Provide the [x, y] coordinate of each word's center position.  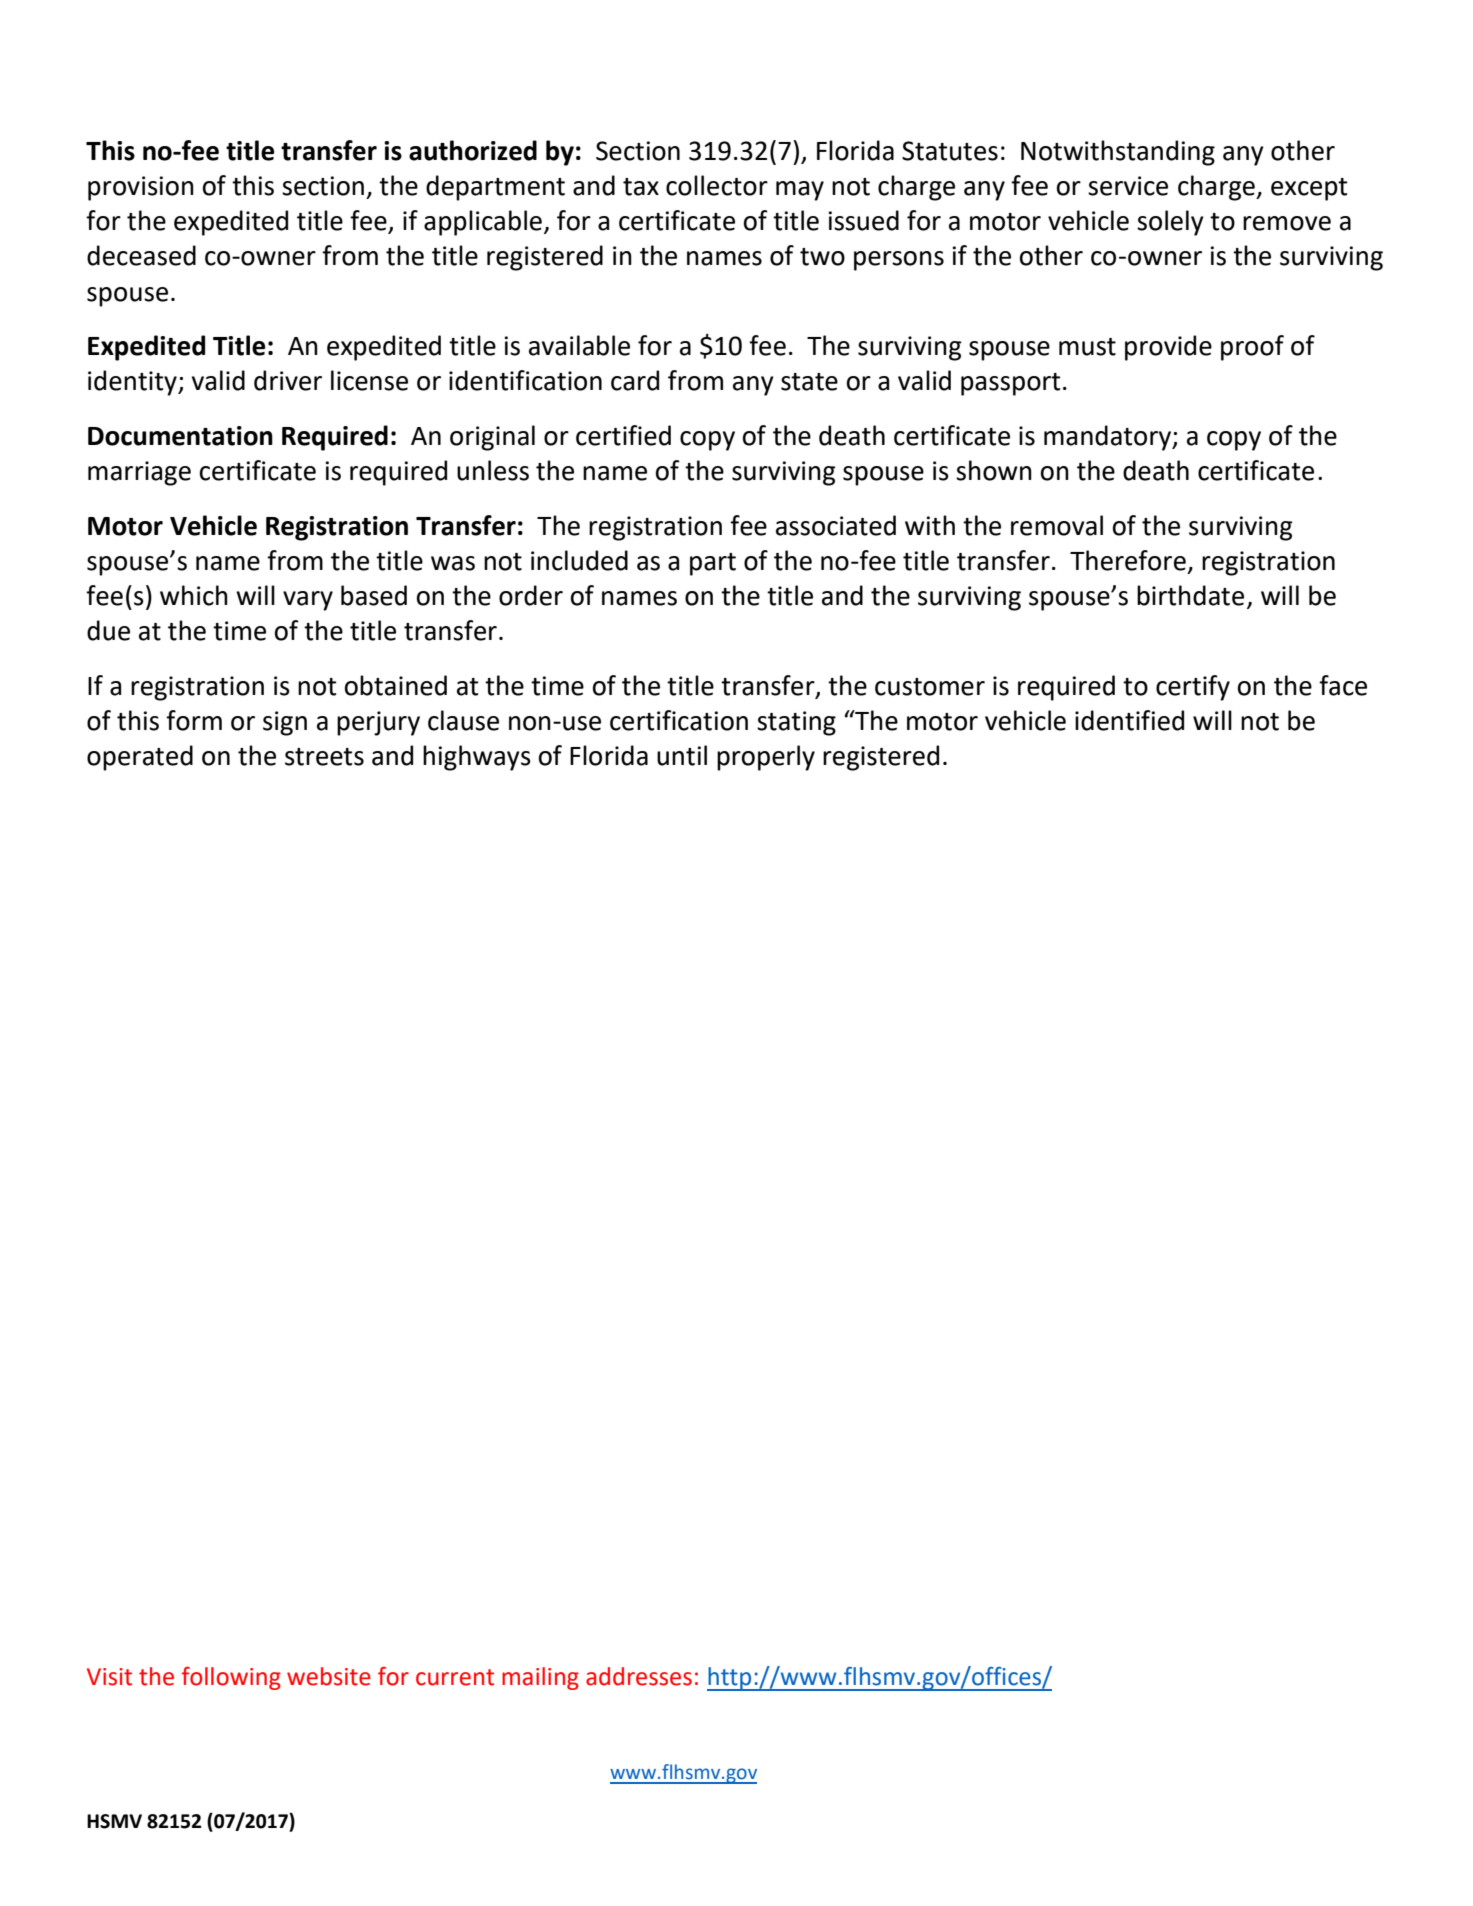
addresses [639, 1676]
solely [1170, 223]
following [231, 1678]
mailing [540, 1678]
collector [717, 185]
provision [141, 188]
